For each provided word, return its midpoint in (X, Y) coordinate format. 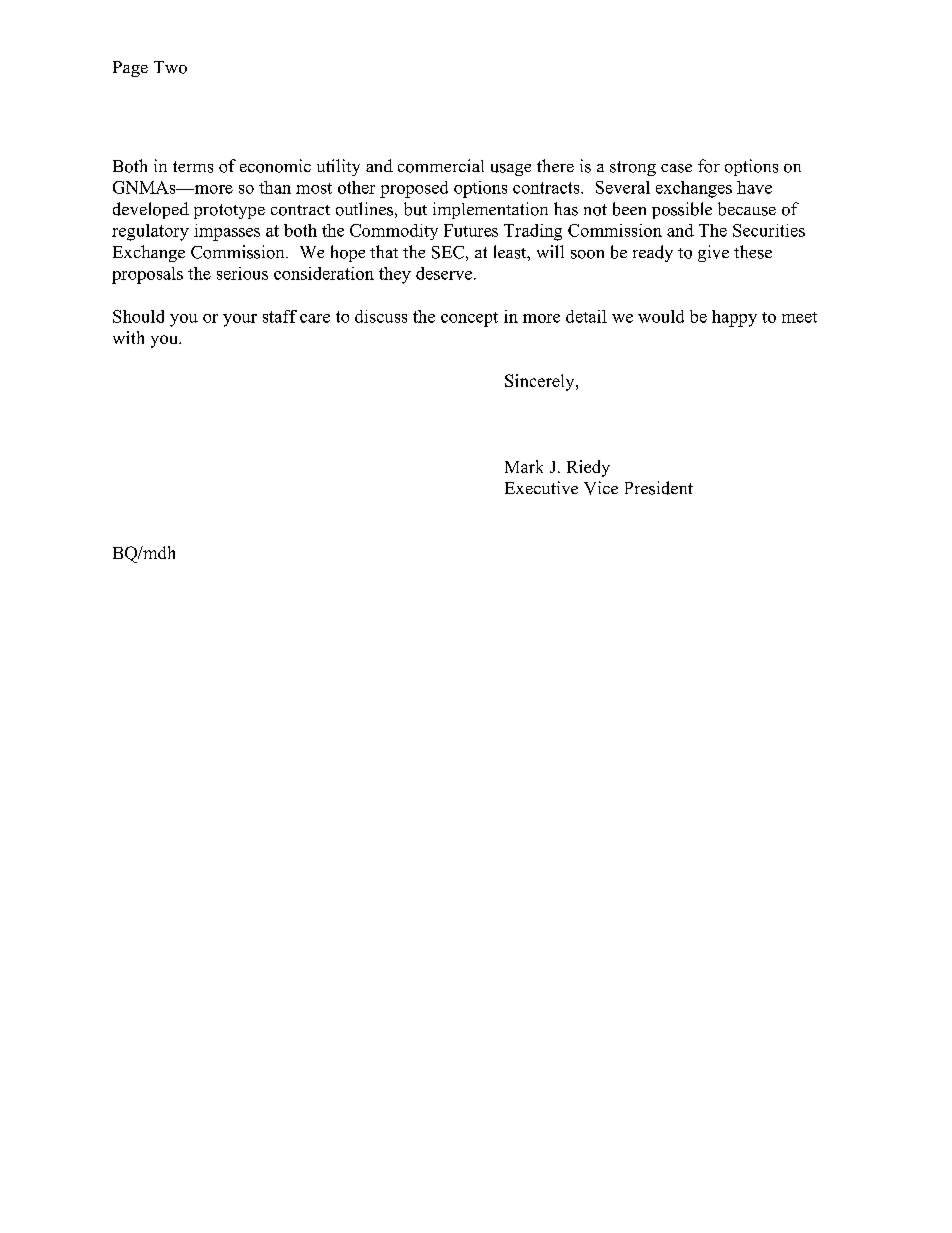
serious (242, 273)
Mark (524, 466)
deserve (445, 273)
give (713, 253)
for (709, 166)
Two (170, 67)
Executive (541, 487)
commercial (441, 166)
